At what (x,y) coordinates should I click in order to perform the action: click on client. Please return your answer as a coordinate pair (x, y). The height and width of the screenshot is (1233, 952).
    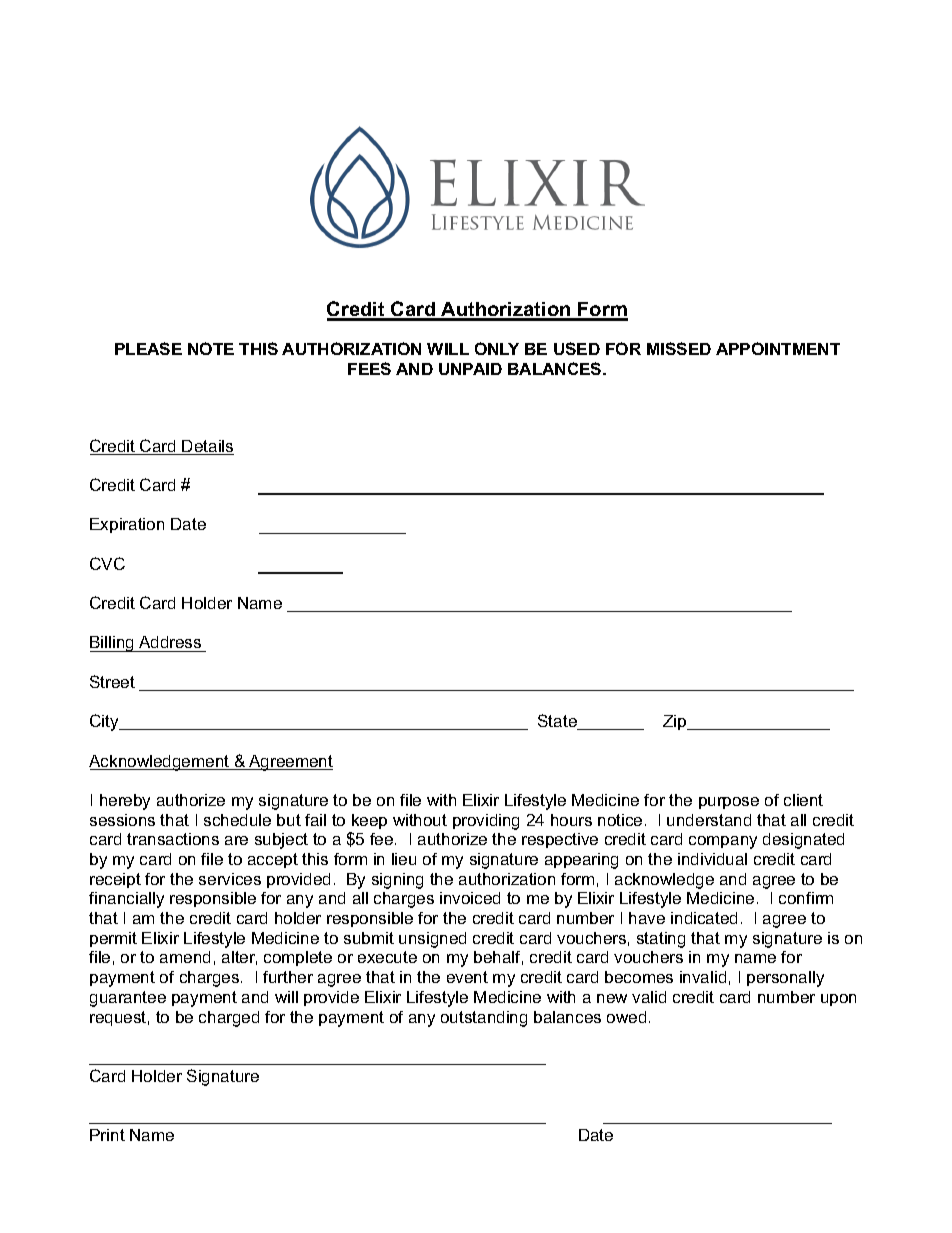
    Looking at the image, I should click on (803, 800).
